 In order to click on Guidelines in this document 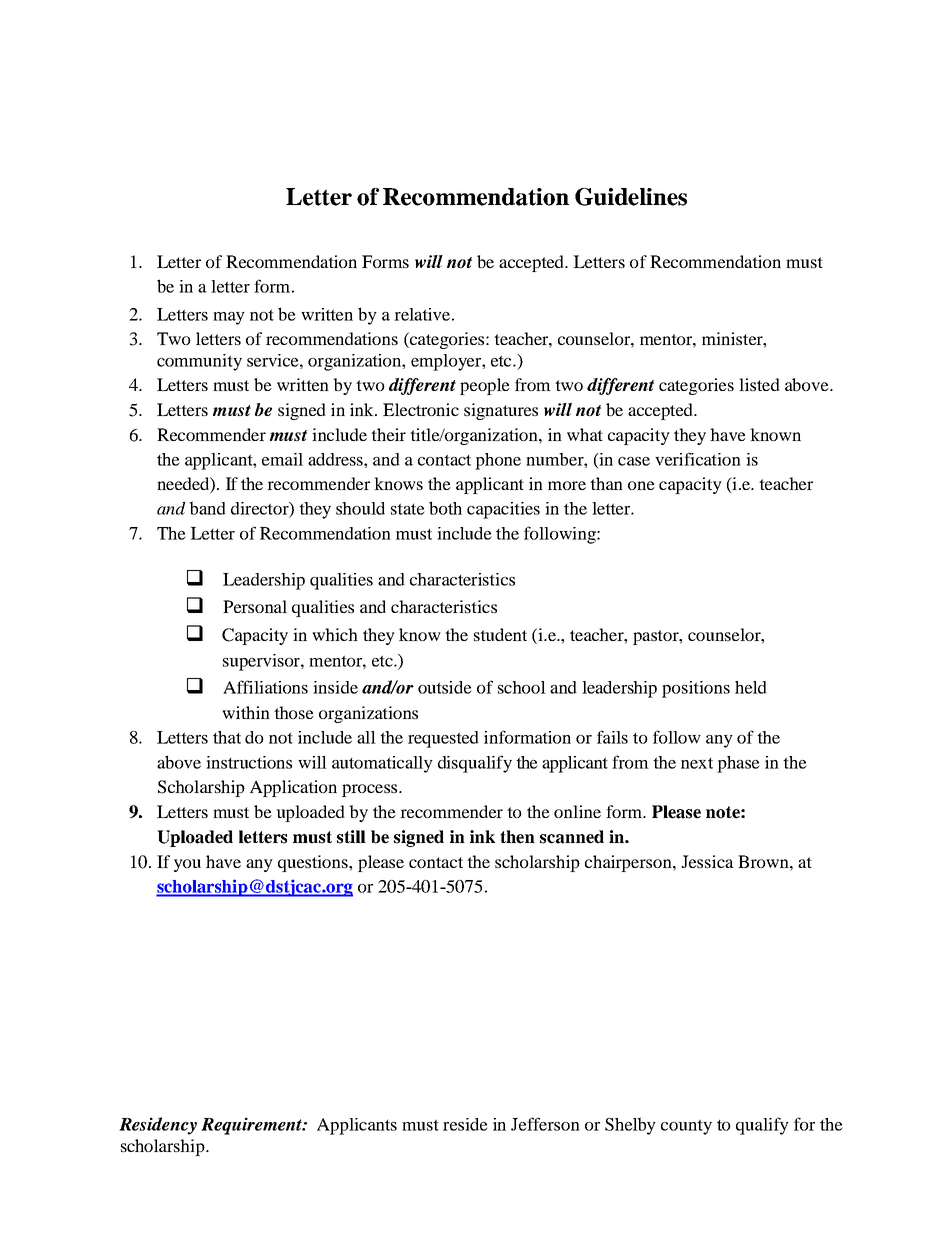, I will do `click(631, 197)`.
